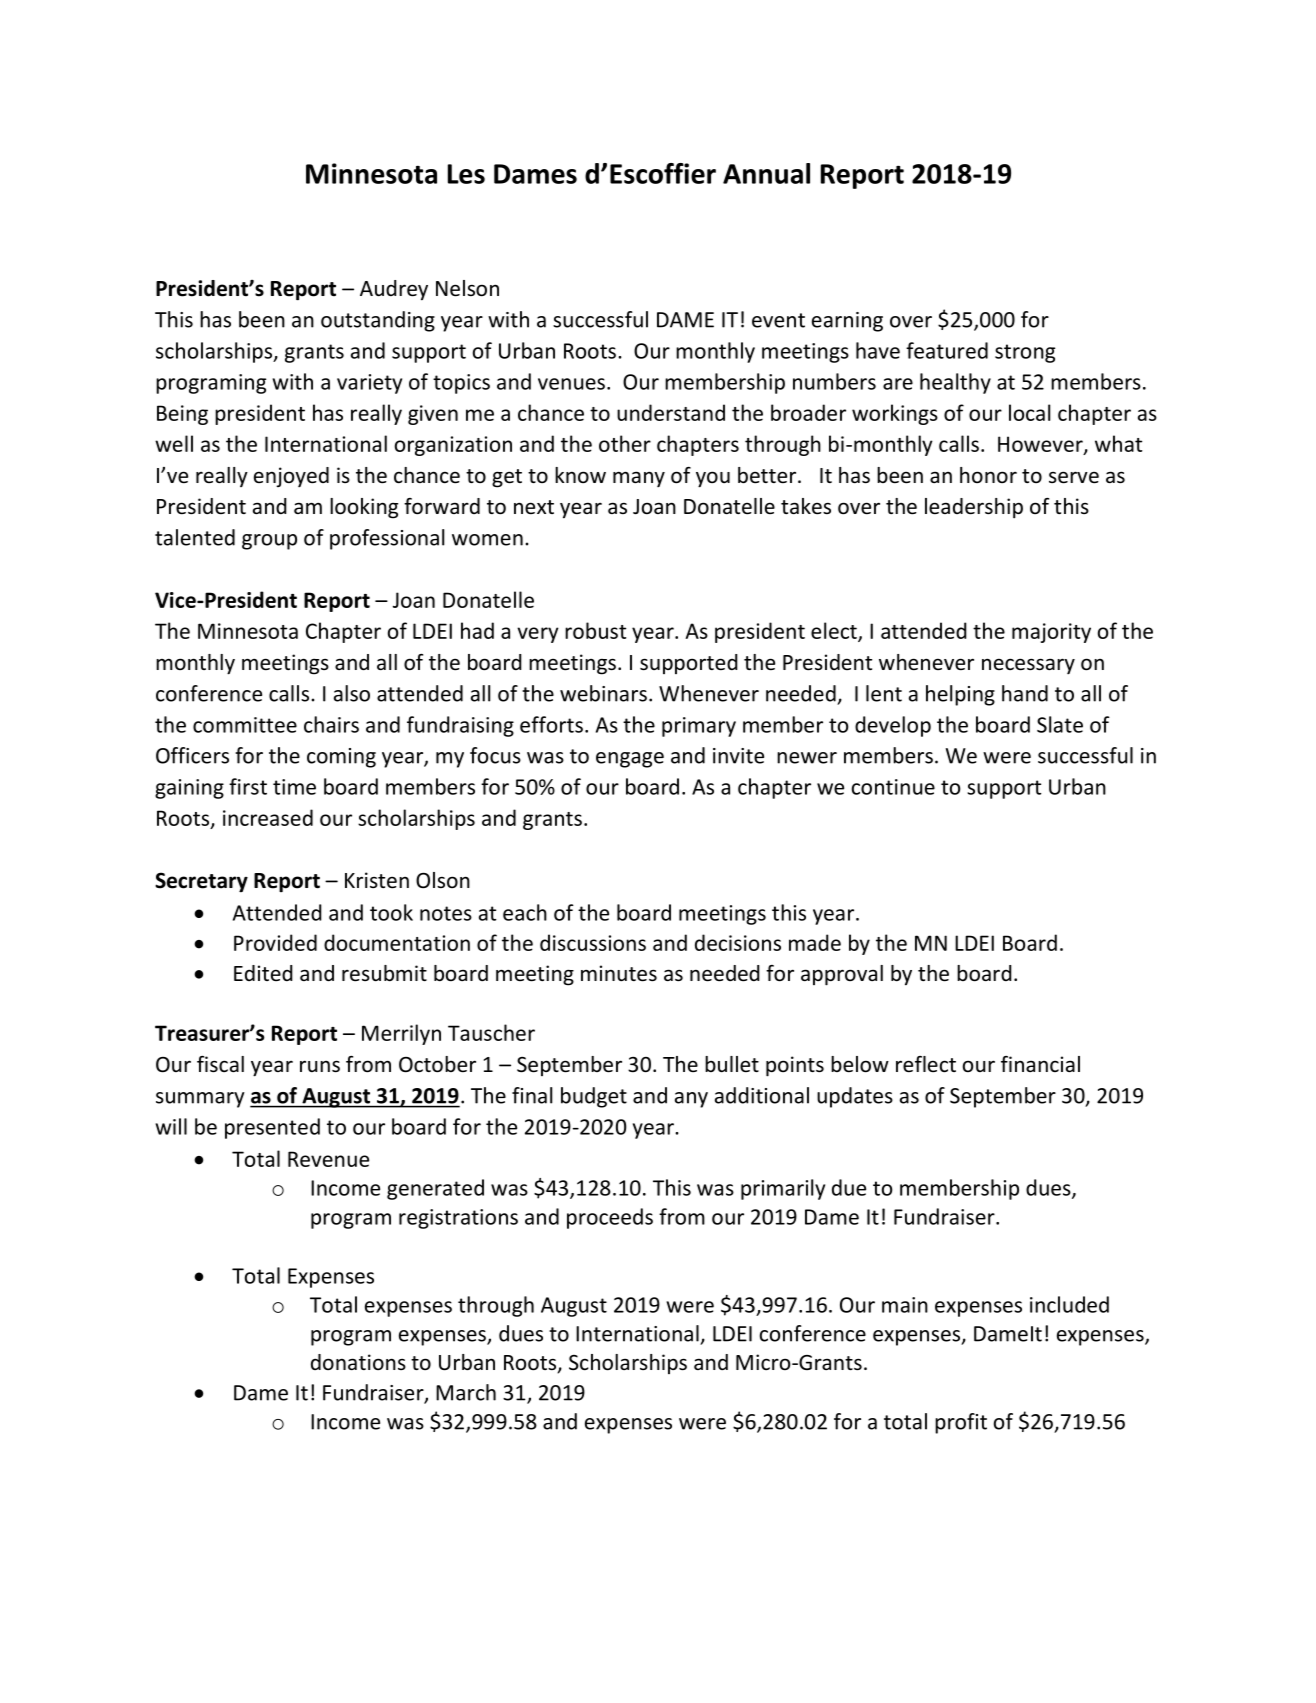  I want to click on donations, so click(358, 1362).
